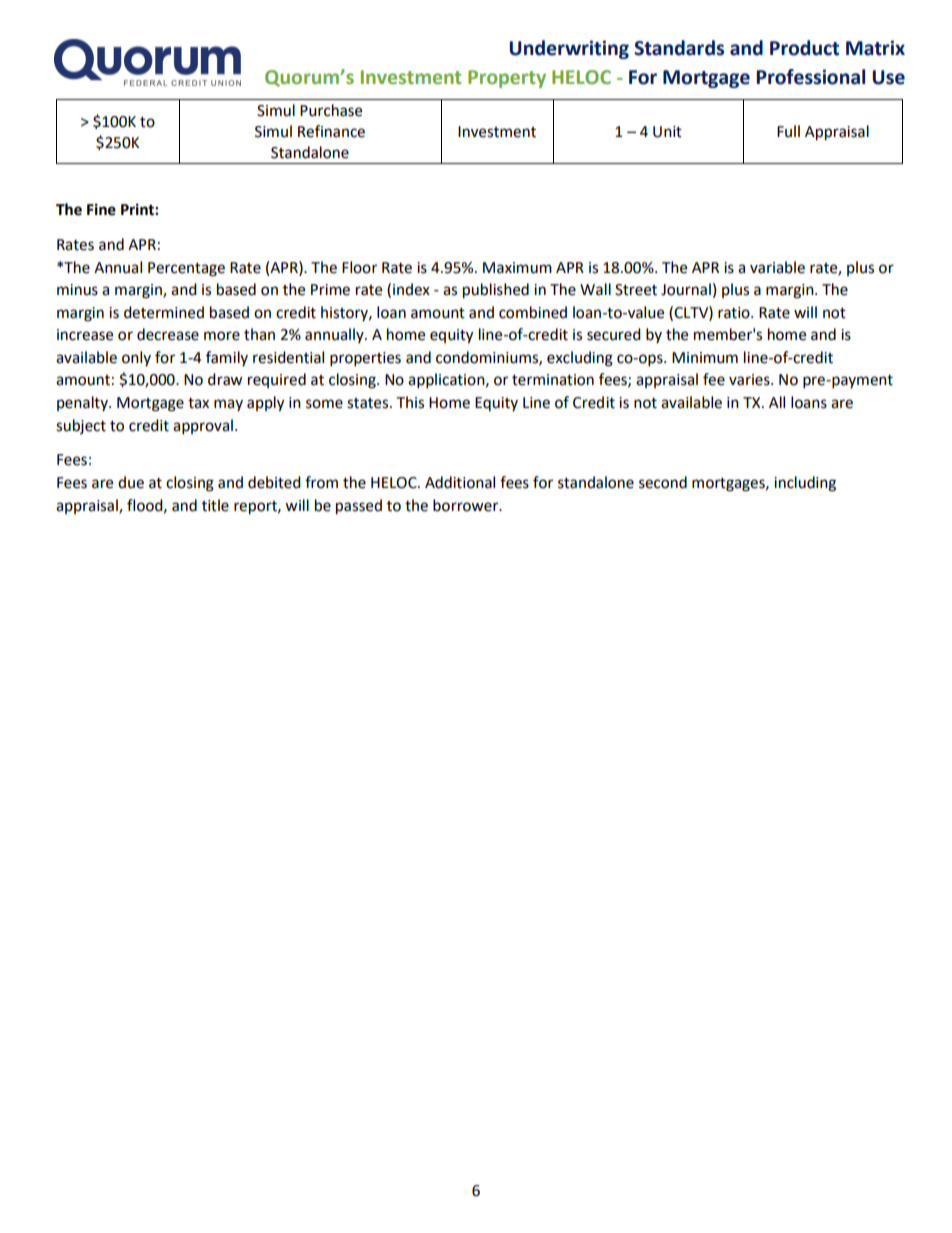  What do you see at coordinates (805, 484) in the page?
I see `including` at bounding box center [805, 484].
